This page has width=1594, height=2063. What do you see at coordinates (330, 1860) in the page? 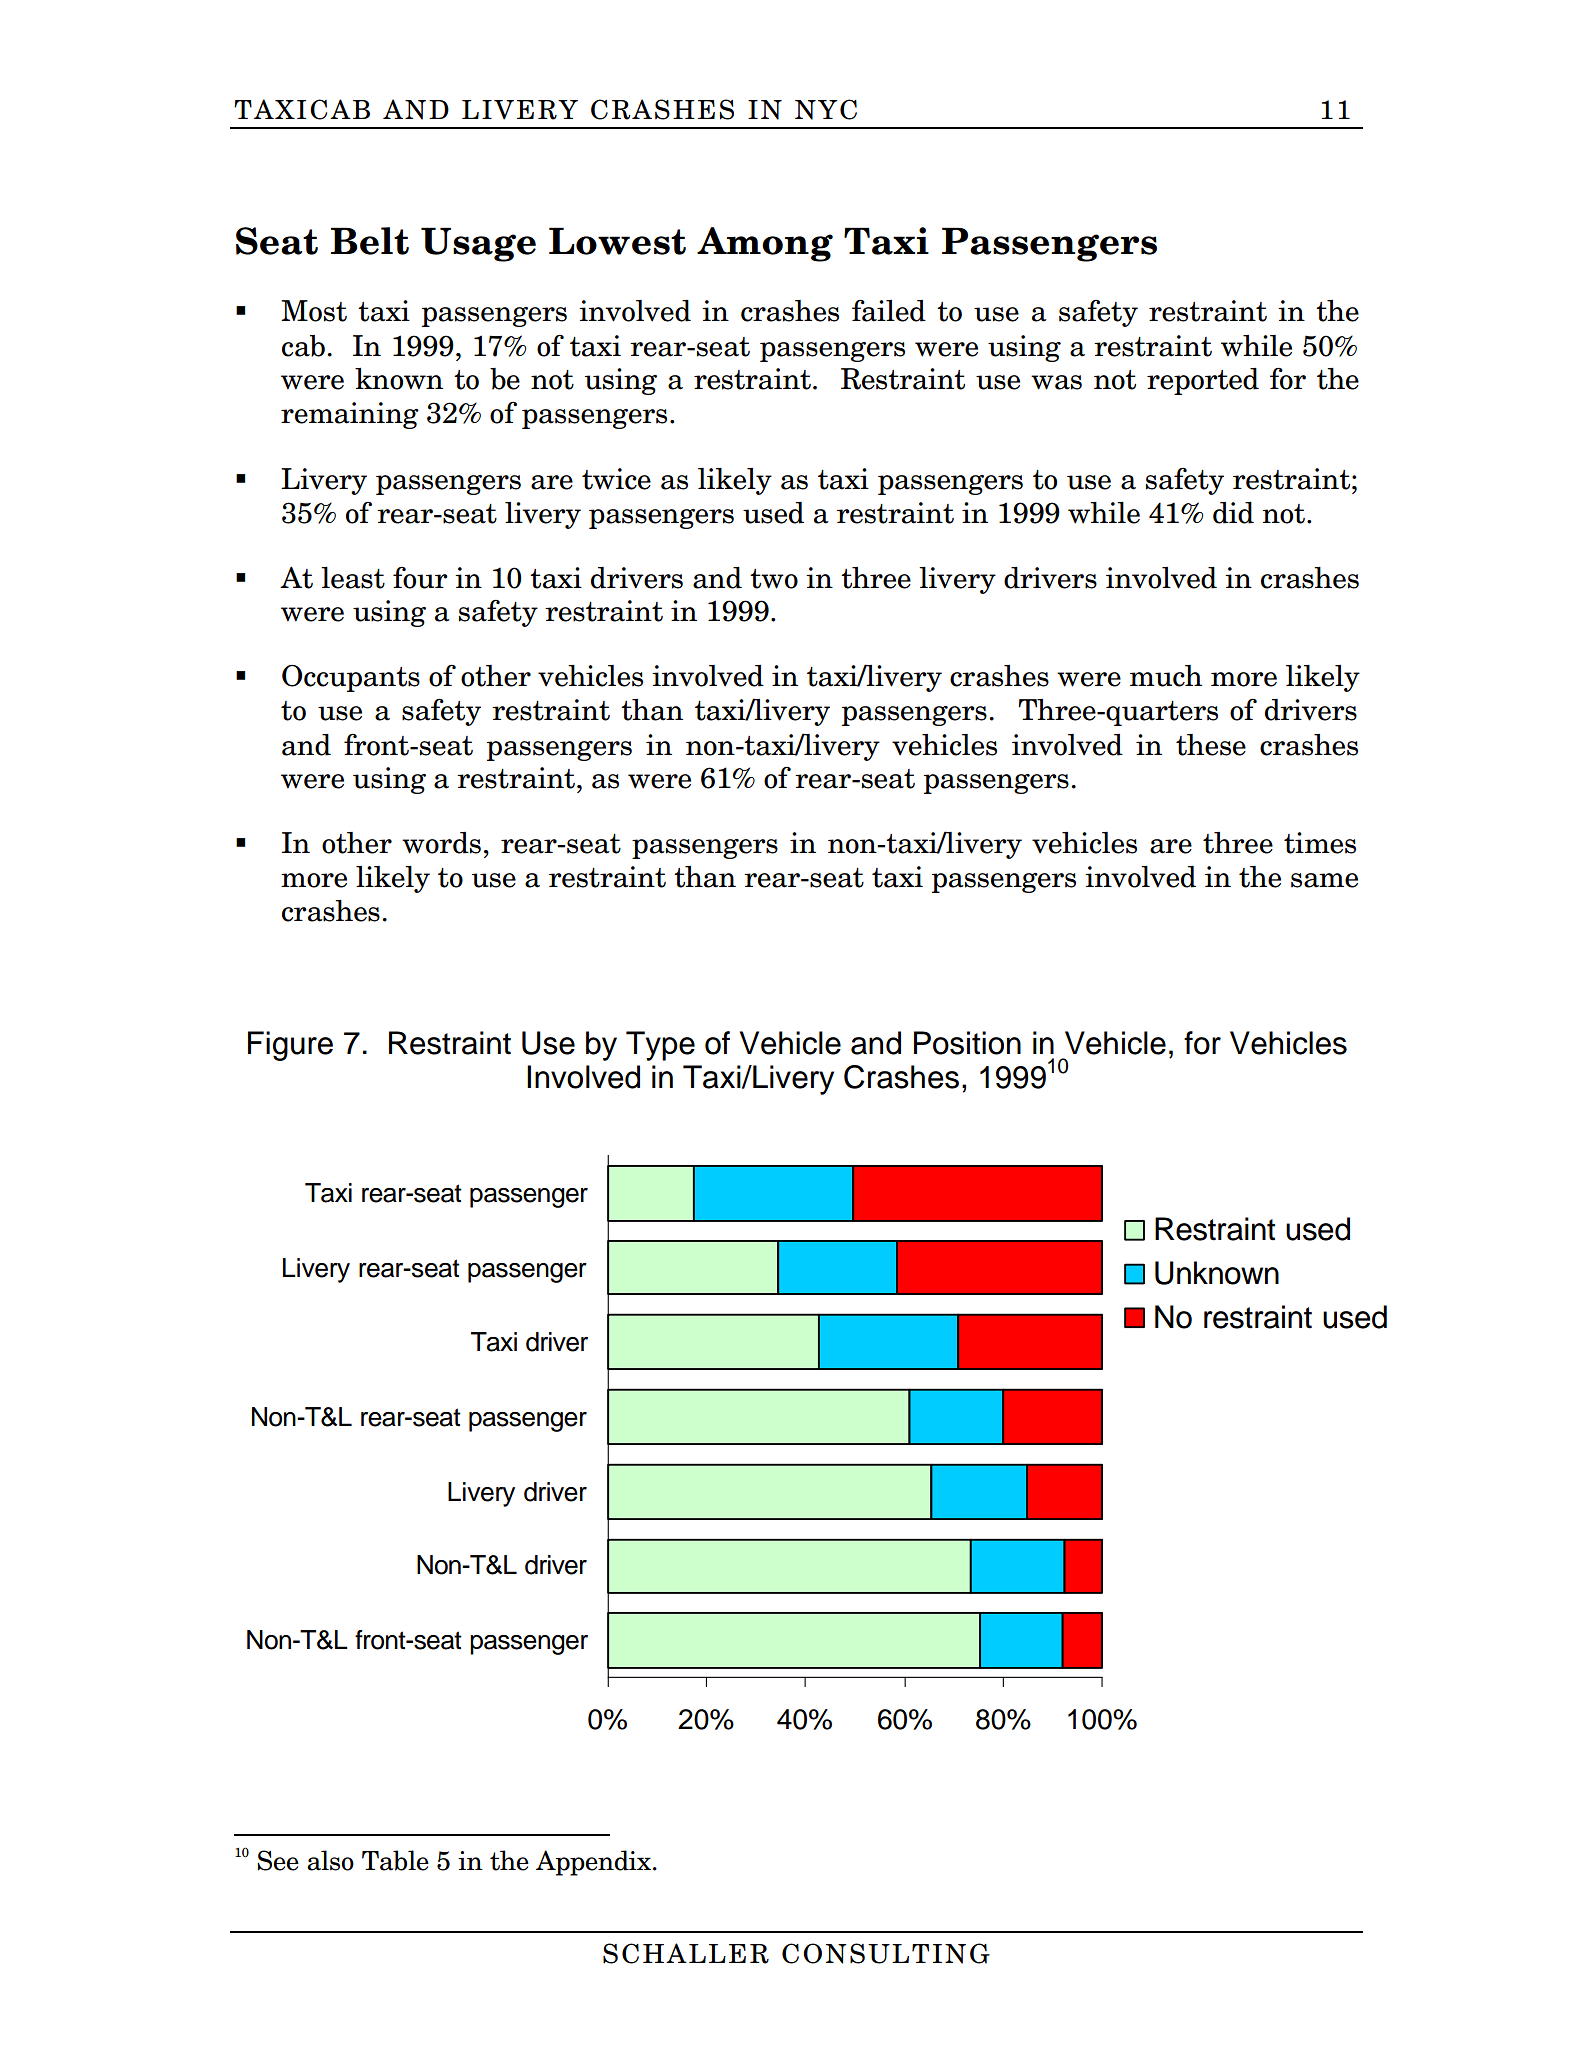
I see `also` at bounding box center [330, 1860].
